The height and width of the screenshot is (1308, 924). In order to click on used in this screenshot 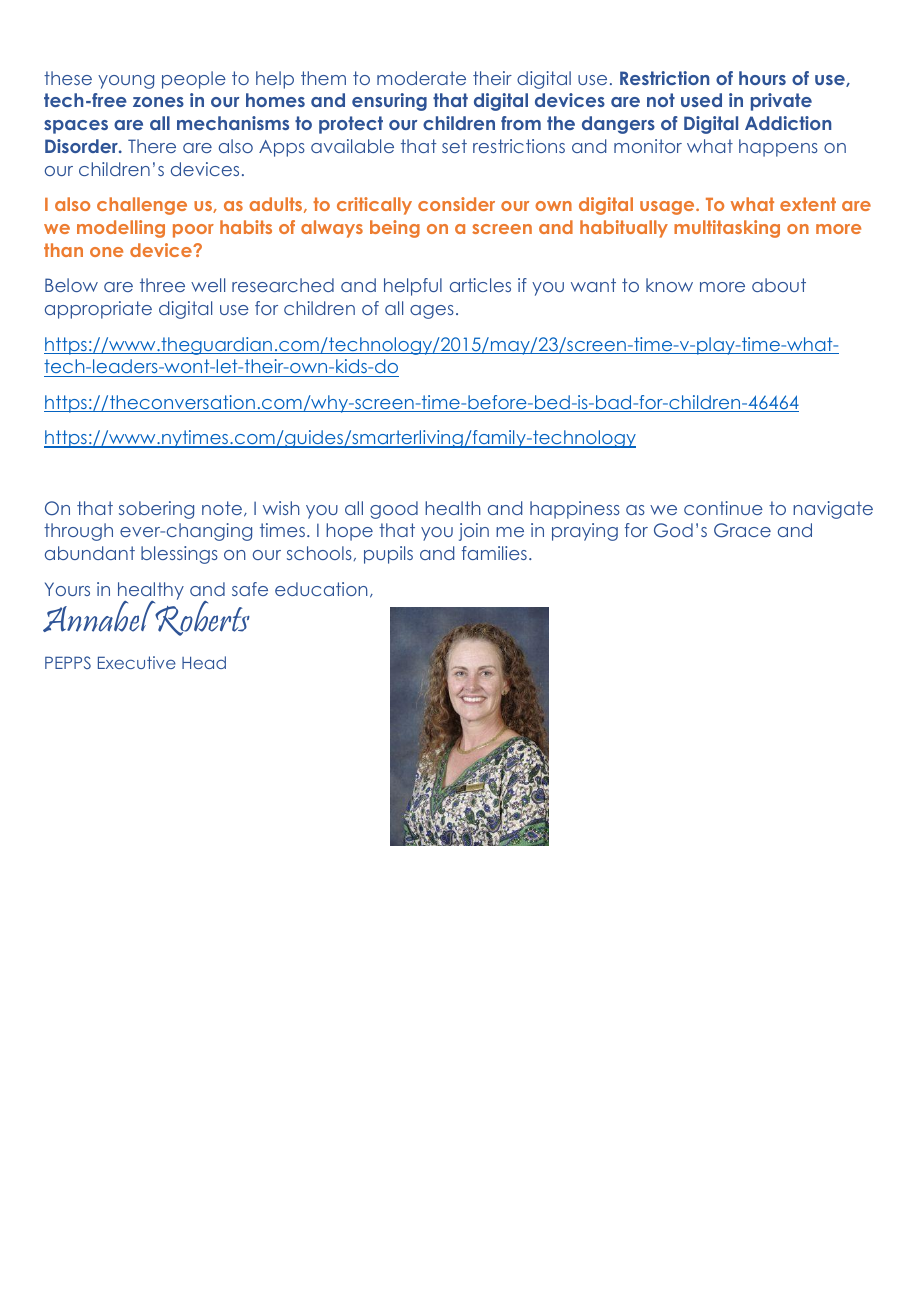, I will do `click(701, 100)`.
